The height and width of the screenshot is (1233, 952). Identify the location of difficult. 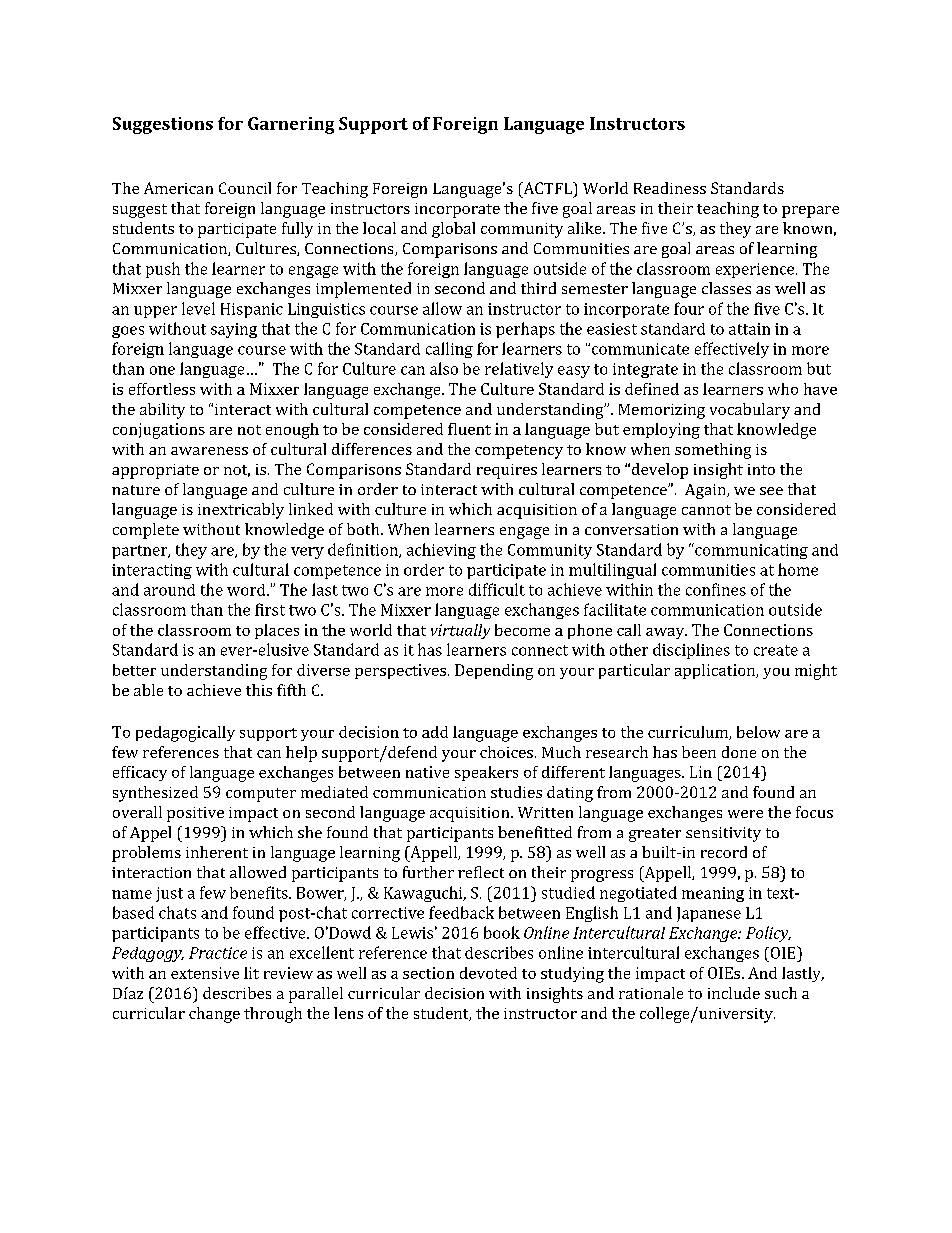
(497, 589).
